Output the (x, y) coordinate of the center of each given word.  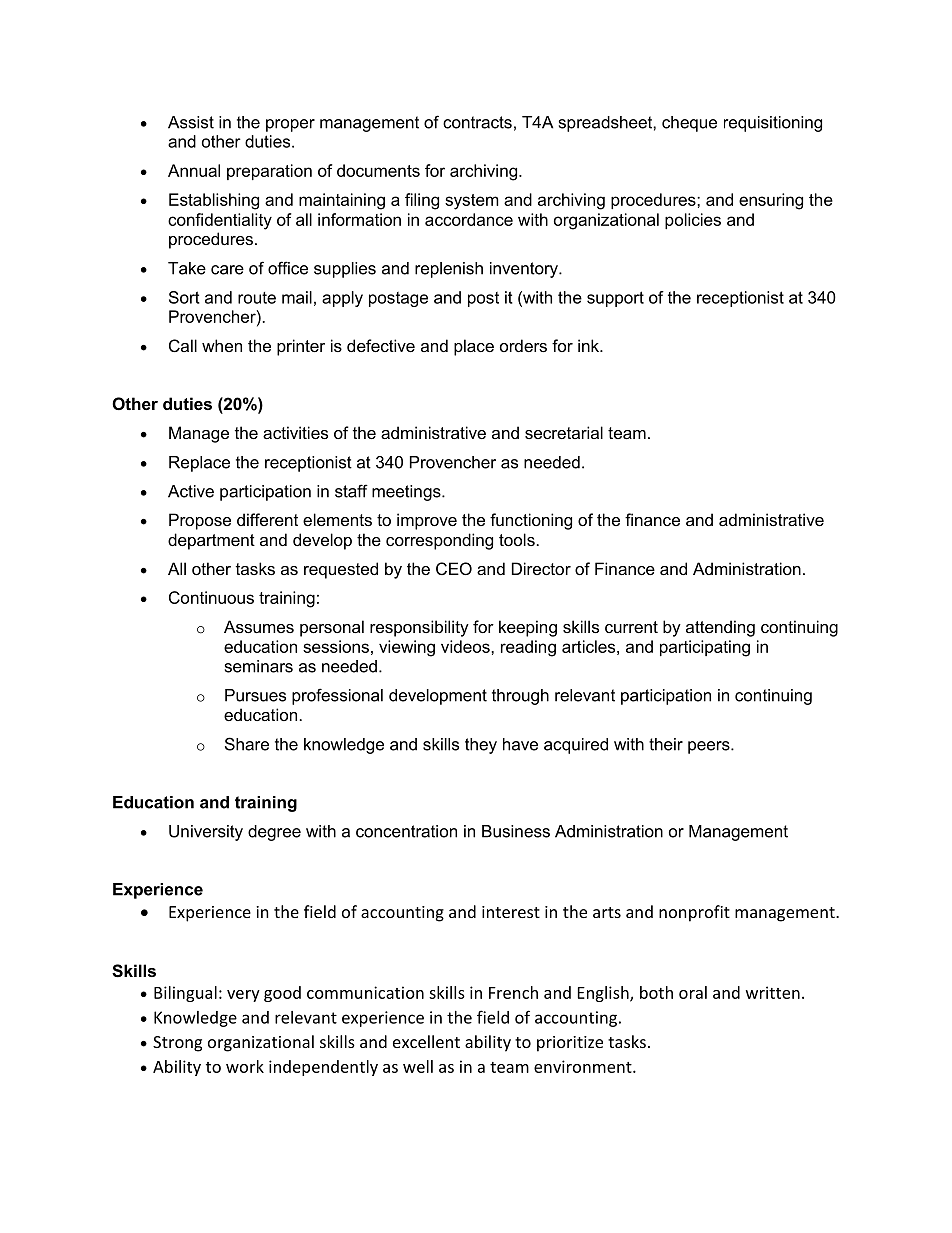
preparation (269, 172)
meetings (407, 493)
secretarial (564, 432)
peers (710, 747)
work (245, 1066)
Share (247, 744)
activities (295, 432)
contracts (477, 122)
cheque (689, 124)
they (481, 746)
